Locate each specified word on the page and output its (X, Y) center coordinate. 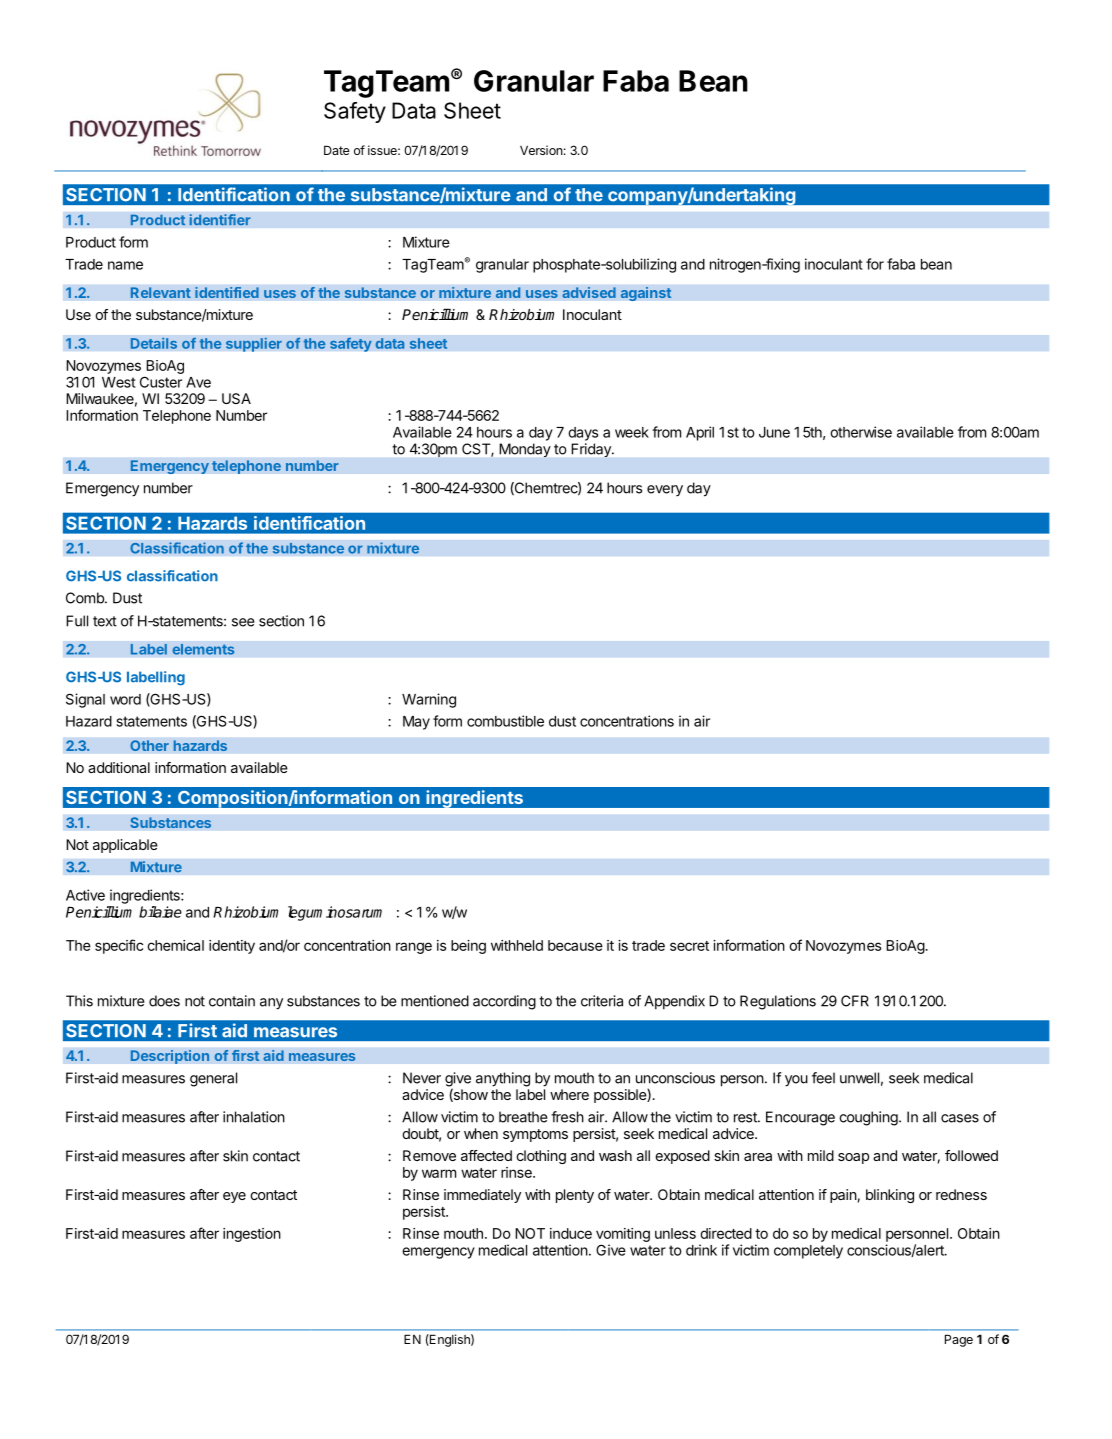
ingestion (252, 1235)
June (774, 432)
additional (119, 767)
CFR (855, 1001)
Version (541, 150)
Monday (525, 450)
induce (571, 1233)
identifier (220, 220)
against (646, 294)
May (416, 723)
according (504, 1002)
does (164, 1001)
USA (236, 398)
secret (689, 946)
